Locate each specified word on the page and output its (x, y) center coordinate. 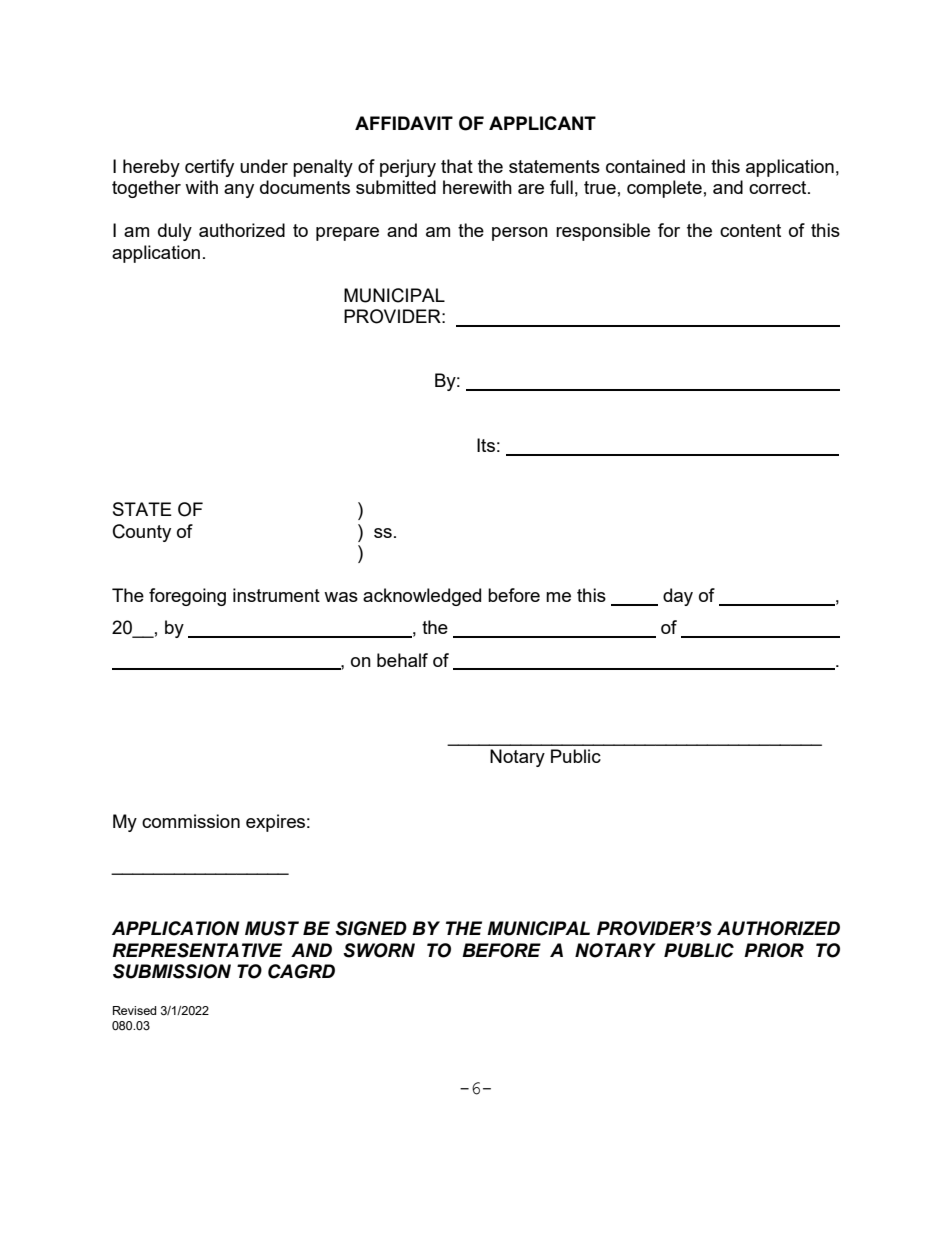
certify (209, 168)
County (142, 533)
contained (645, 166)
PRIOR (774, 950)
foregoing (187, 597)
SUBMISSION (172, 971)
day (678, 597)
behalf (402, 660)
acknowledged (422, 597)
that (457, 166)
